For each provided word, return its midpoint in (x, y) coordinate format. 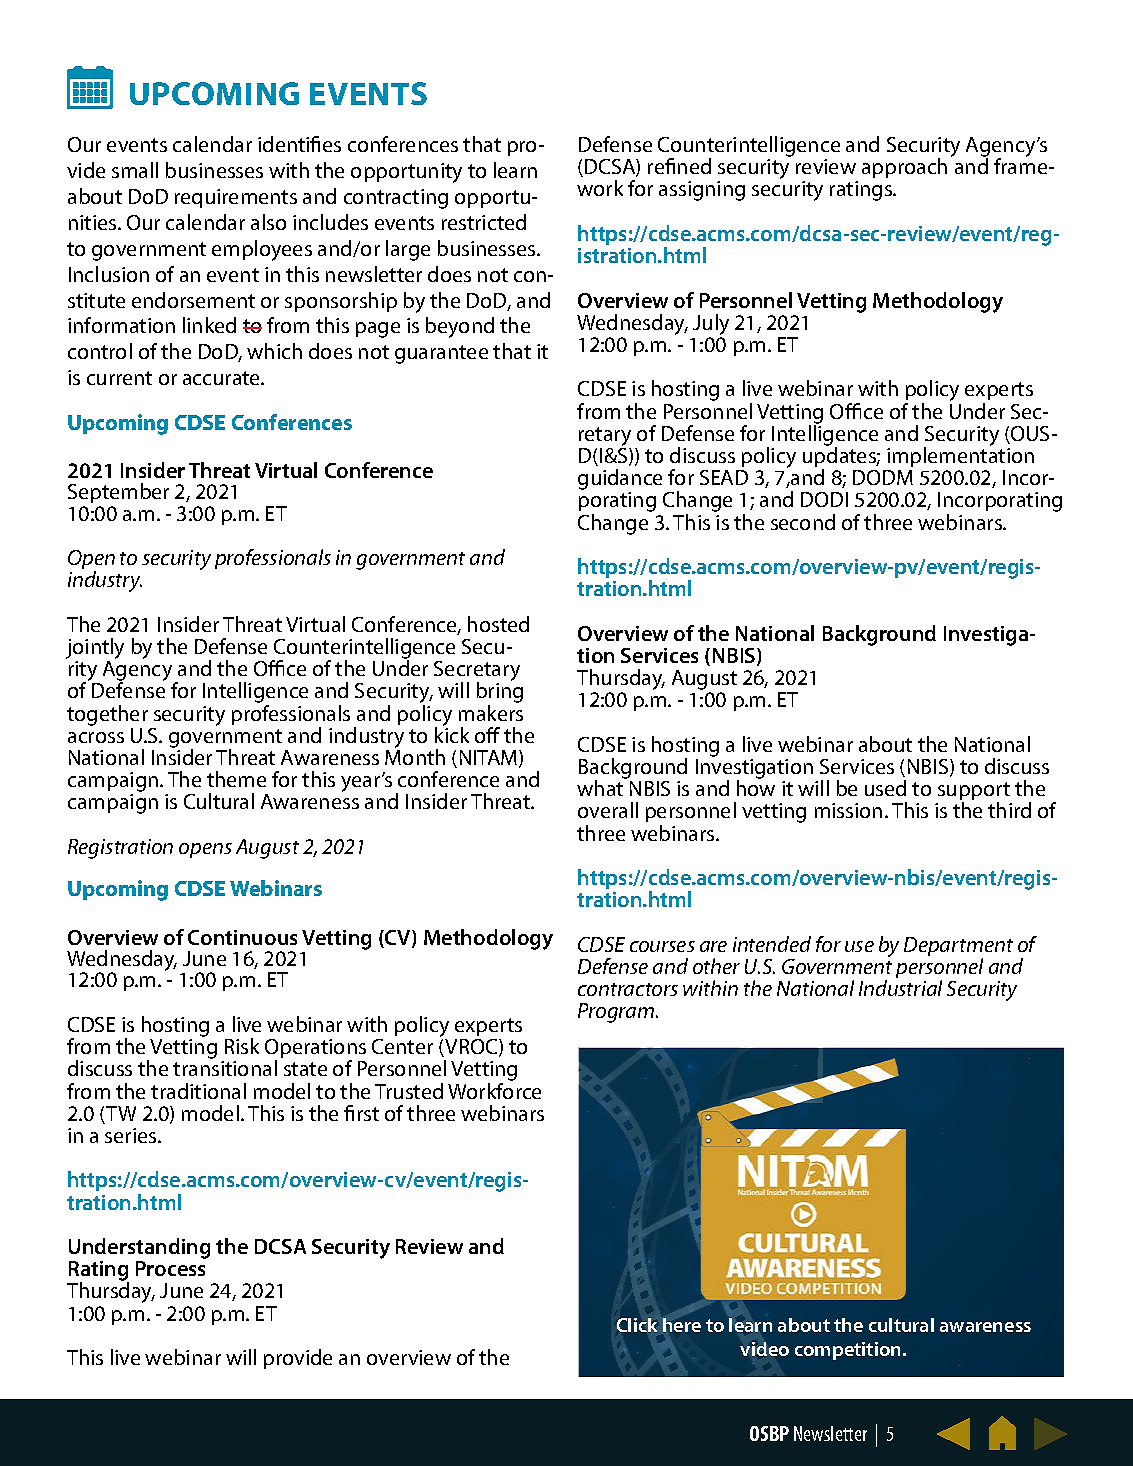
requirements (236, 198)
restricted (484, 222)
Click (637, 1325)
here (682, 1325)
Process (170, 1268)
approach (904, 168)
